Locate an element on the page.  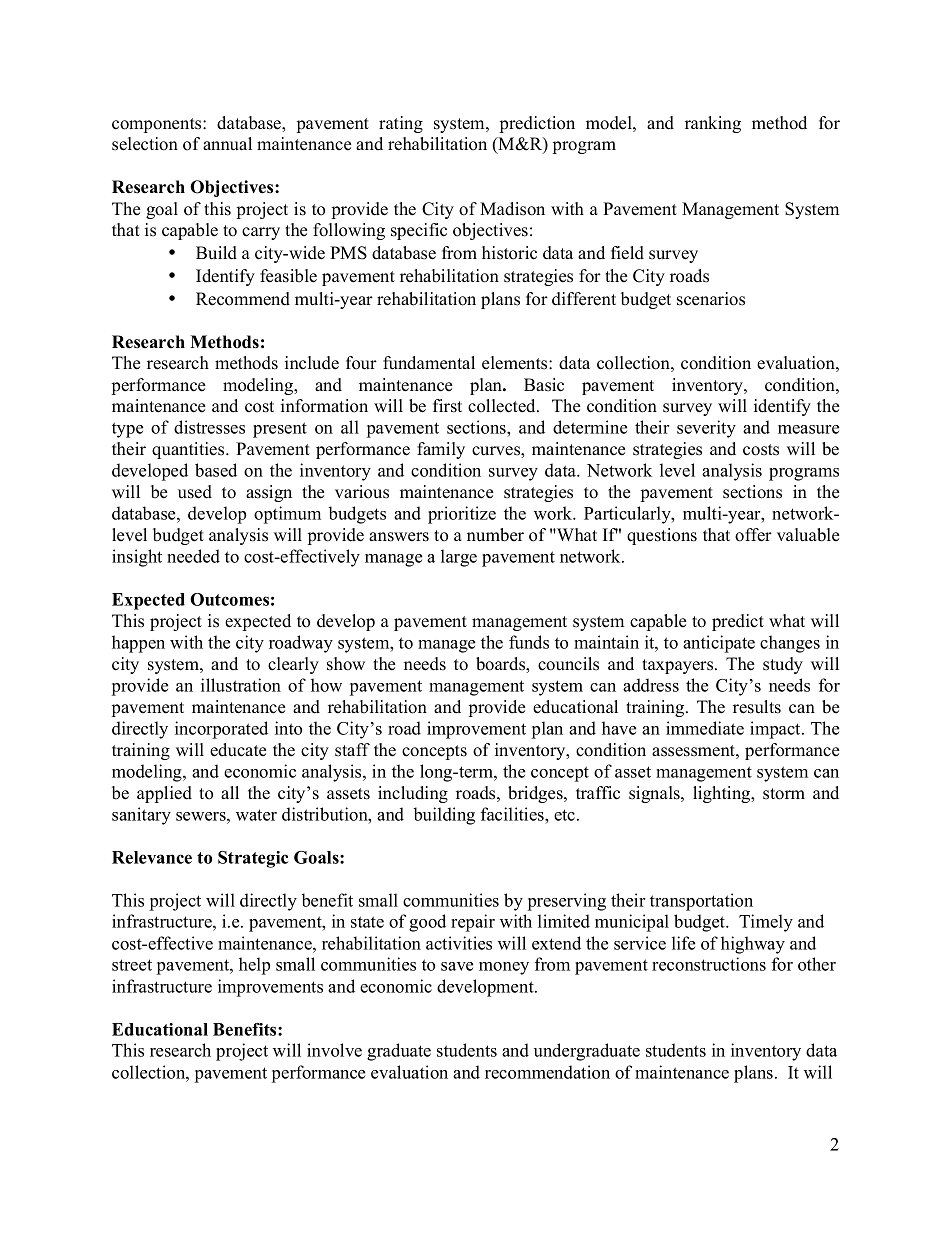
annual is located at coordinates (227, 143).
